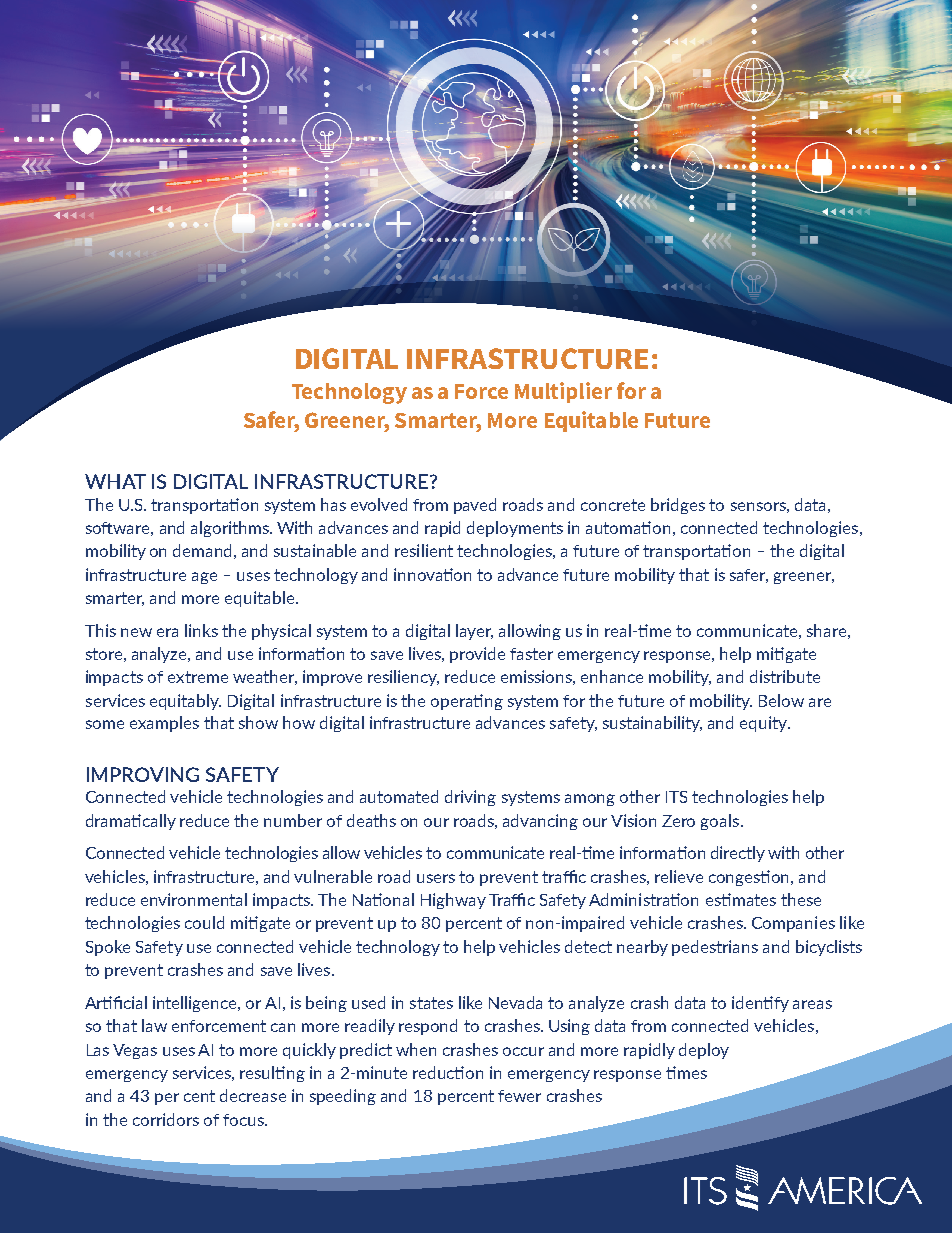 This page has height=1233, width=952. I want to click on driving, so click(470, 798).
